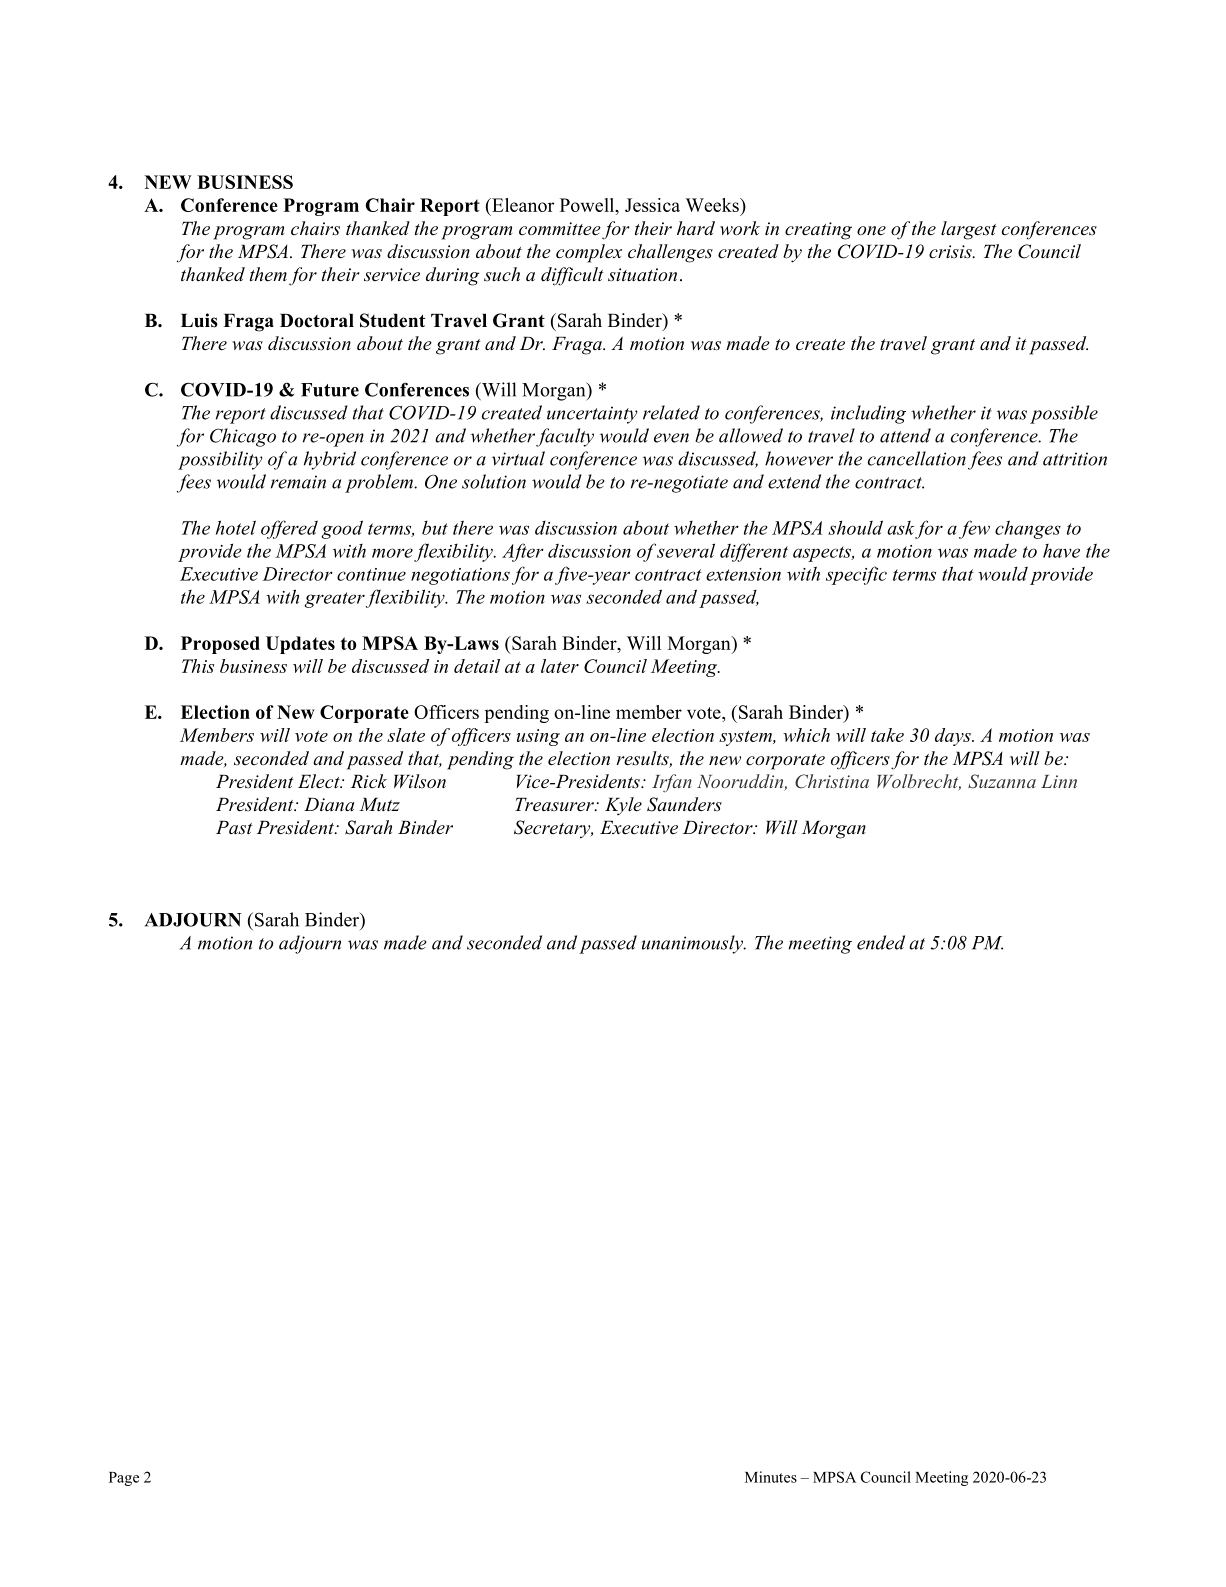 The width and height of the page is (1226, 1587). I want to click on Suzanna, so click(1002, 781).
